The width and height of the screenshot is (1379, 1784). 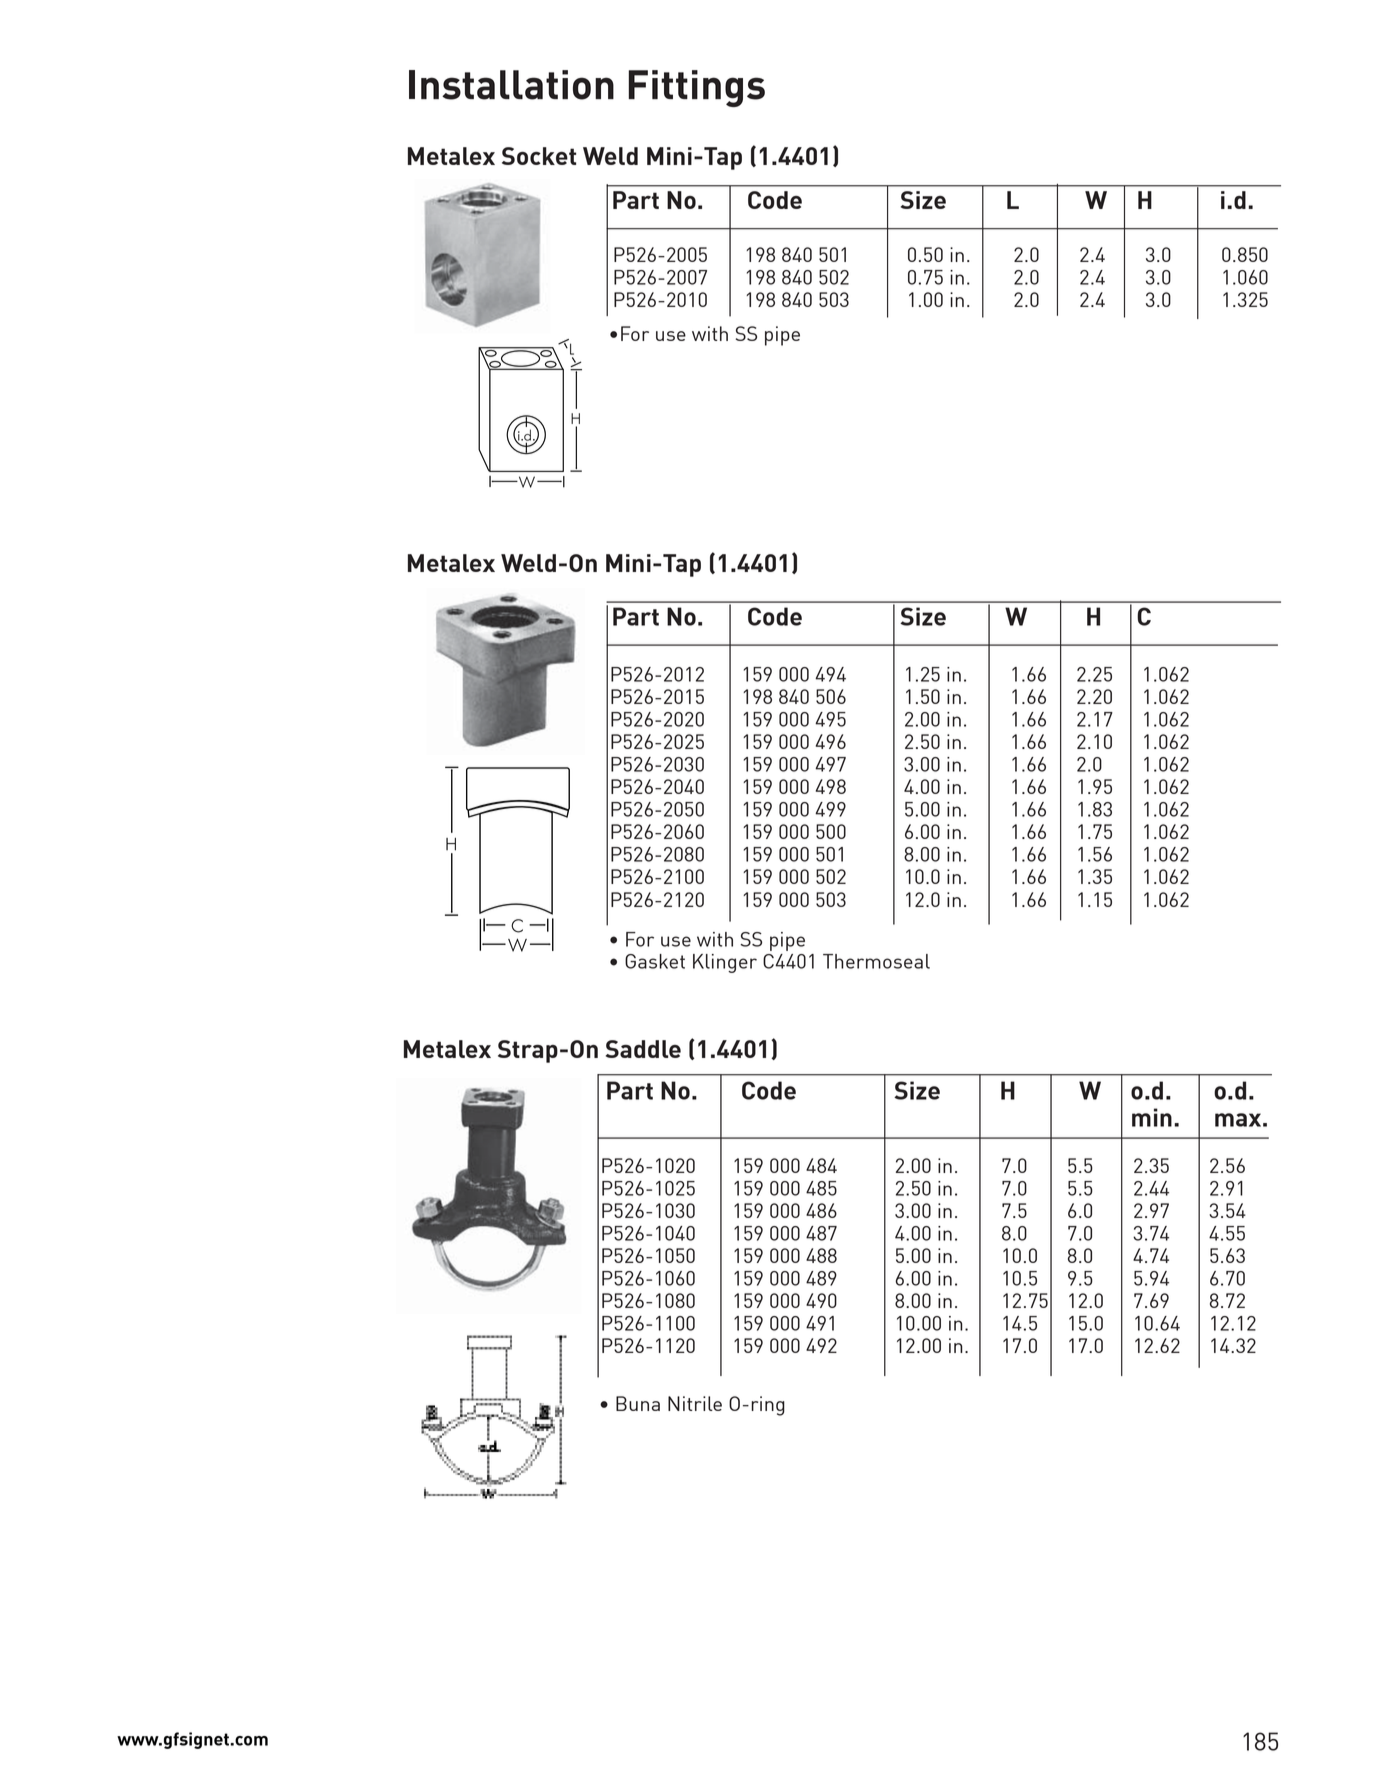 What do you see at coordinates (655, 961) in the screenshot?
I see `Gasket` at bounding box center [655, 961].
